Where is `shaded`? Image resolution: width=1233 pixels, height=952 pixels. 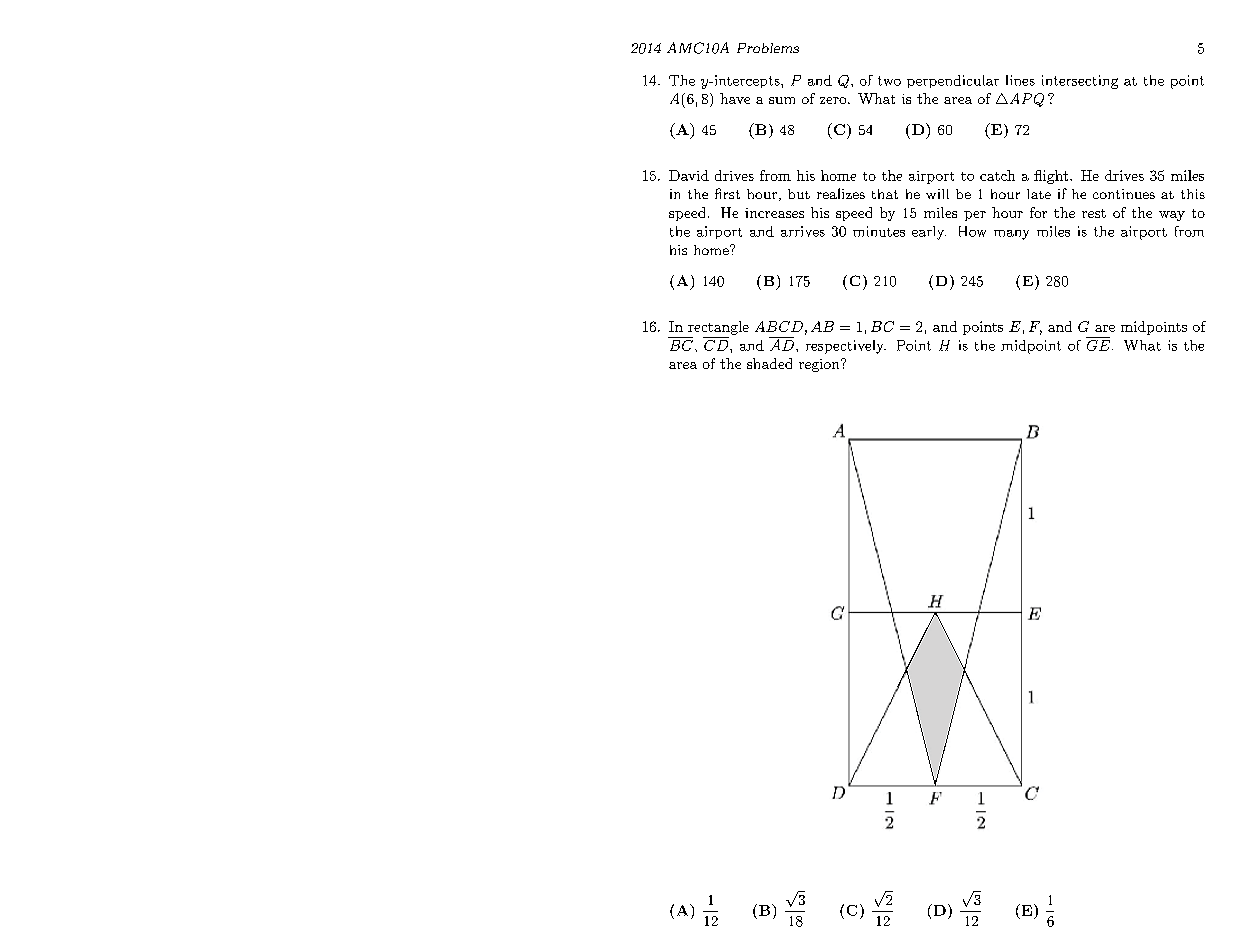 shaded is located at coordinates (769, 363).
